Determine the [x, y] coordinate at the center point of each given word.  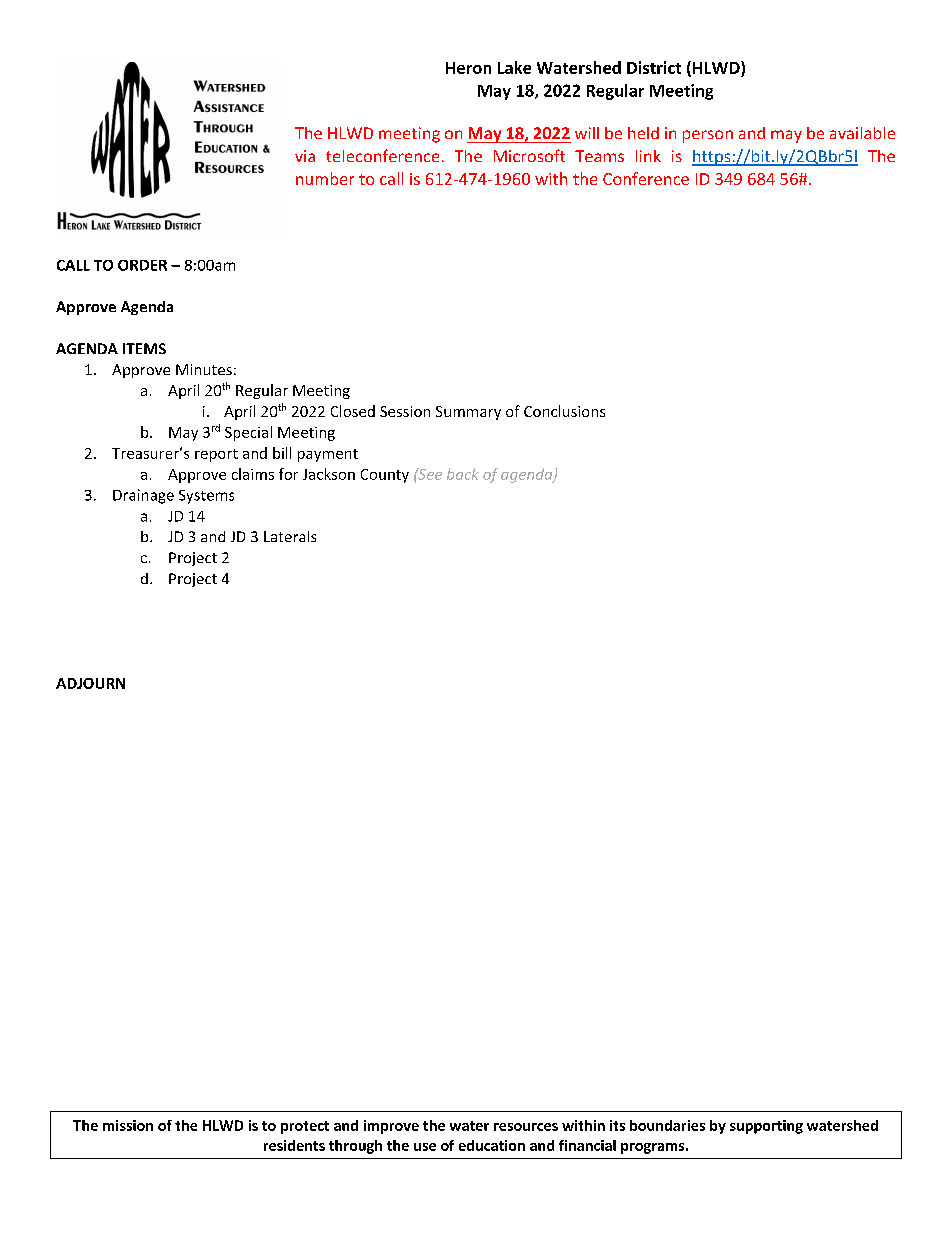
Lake [514, 67]
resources [526, 1127]
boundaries [667, 1125]
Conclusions [564, 411]
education [492, 1145]
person [708, 136]
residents [294, 1145]
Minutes [204, 369]
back [463, 474]
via [305, 156]
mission [128, 1125]
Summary [468, 413]
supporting [766, 1127]
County [385, 476]
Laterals [290, 536]
